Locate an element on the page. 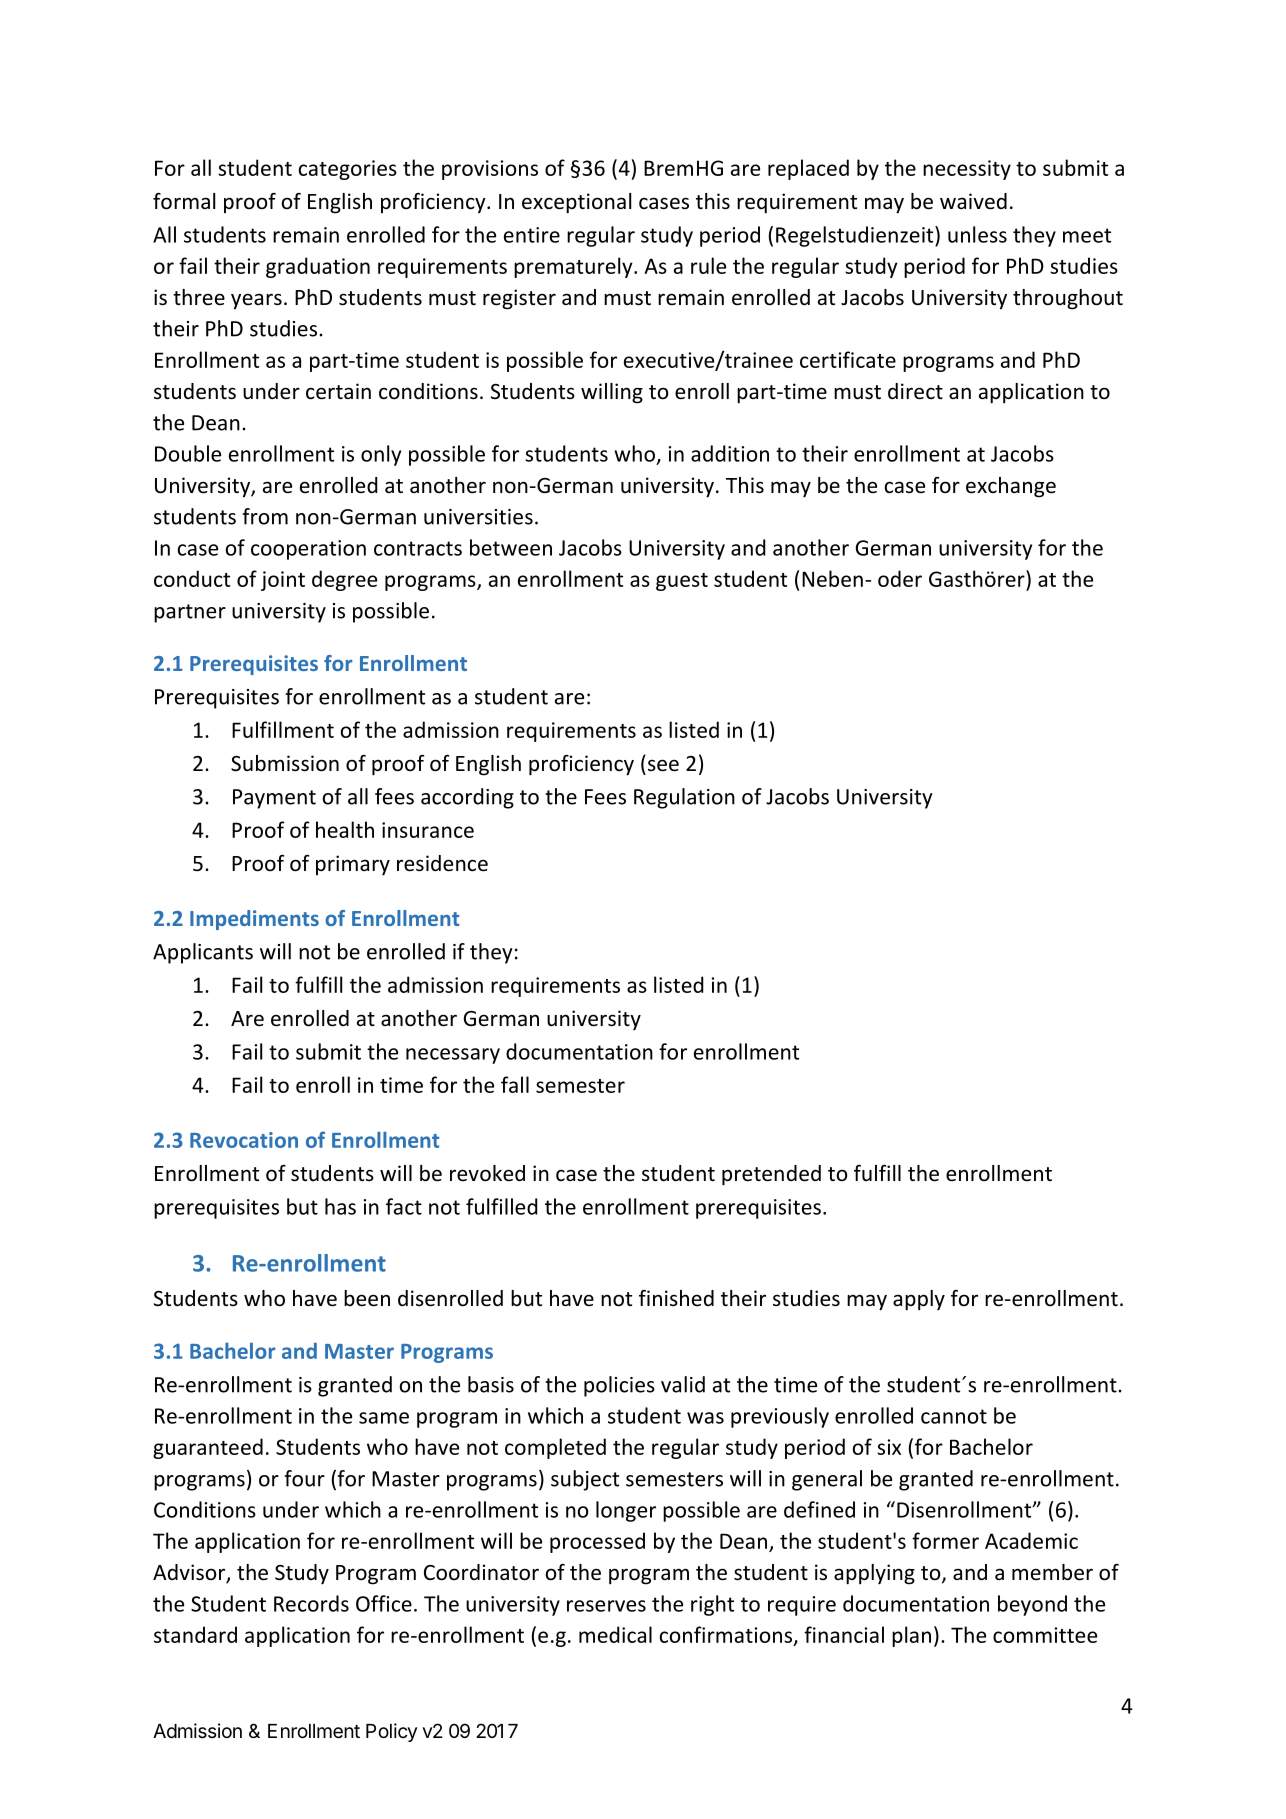  Records is located at coordinates (311, 1603).
